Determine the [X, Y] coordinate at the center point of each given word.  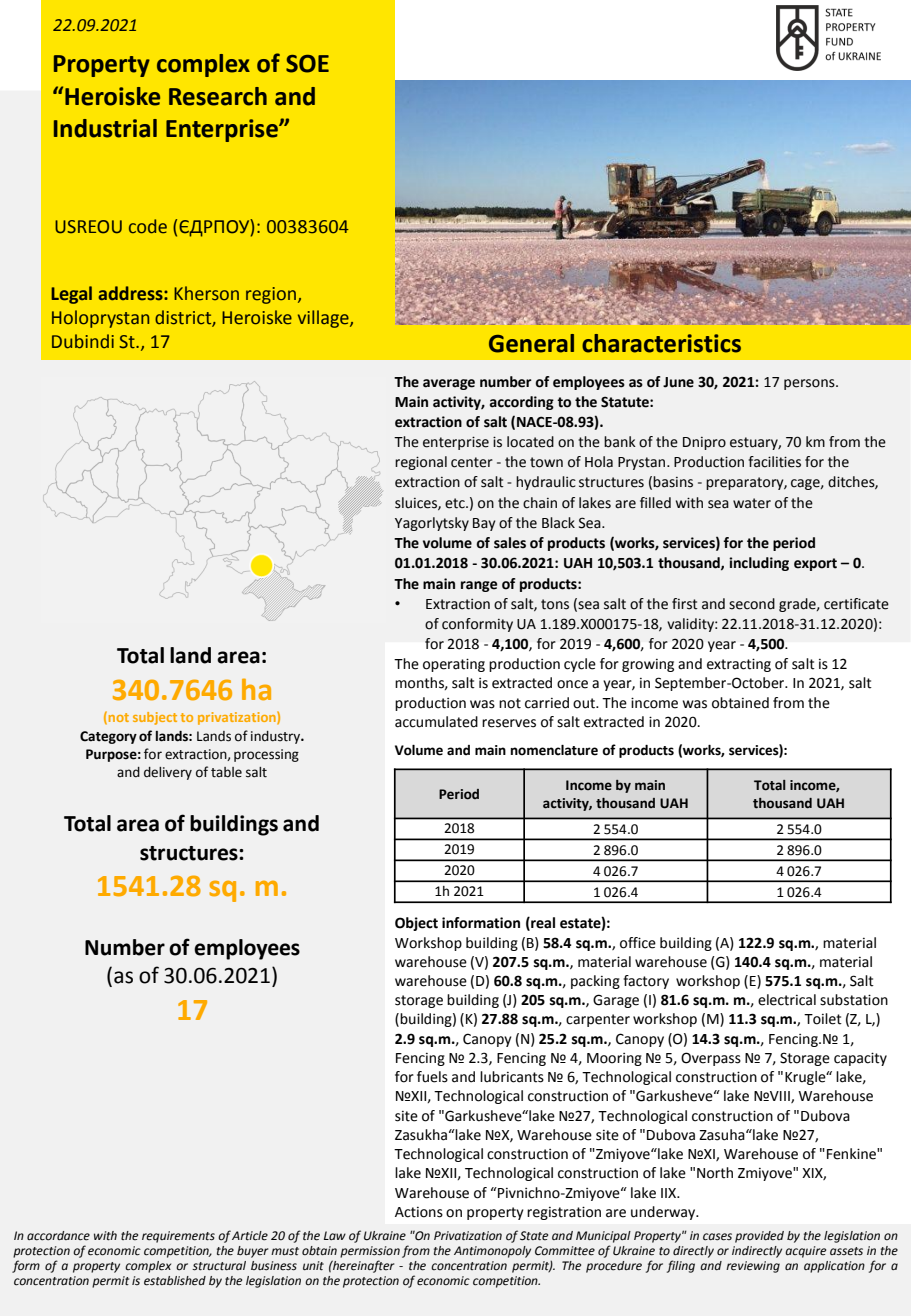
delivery [168, 773]
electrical [787, 1000]
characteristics [661, 343]
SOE [307, 64]
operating [454, 665]
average [449, 384]
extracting [739, 665]
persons [810, 384]
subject [155, 718]
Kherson [206, 293]
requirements [178, 1237]
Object [416, 924]
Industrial [105, 128]
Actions [419, 1212]
